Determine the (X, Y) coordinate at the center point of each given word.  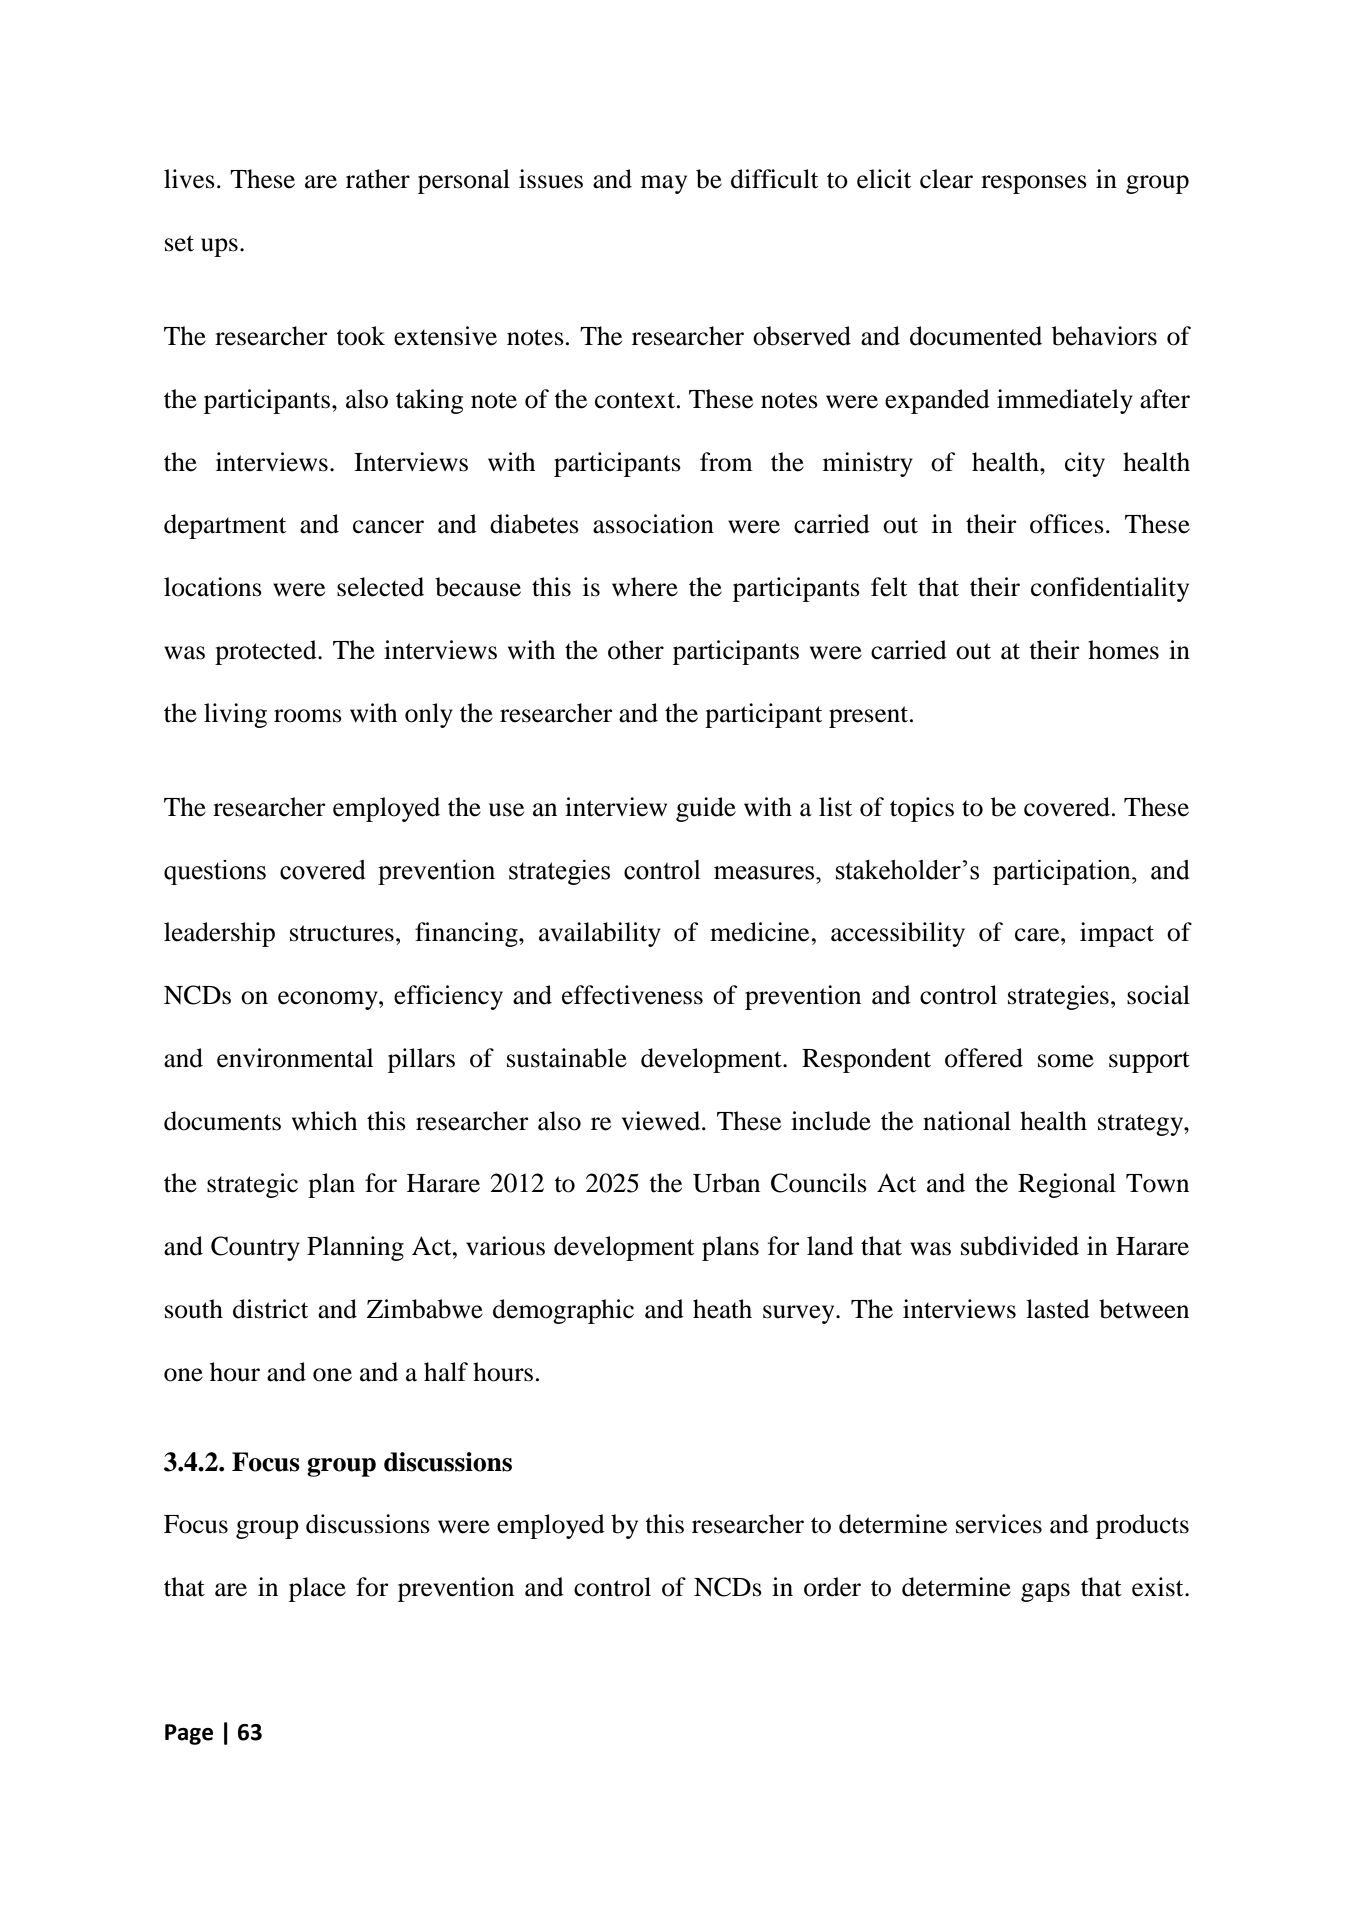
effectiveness (632, 995)
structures (342, 933)
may (664, 184)
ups (219, 247)
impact (1117, 934)
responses (1034, 184)
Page (189, 1734)
